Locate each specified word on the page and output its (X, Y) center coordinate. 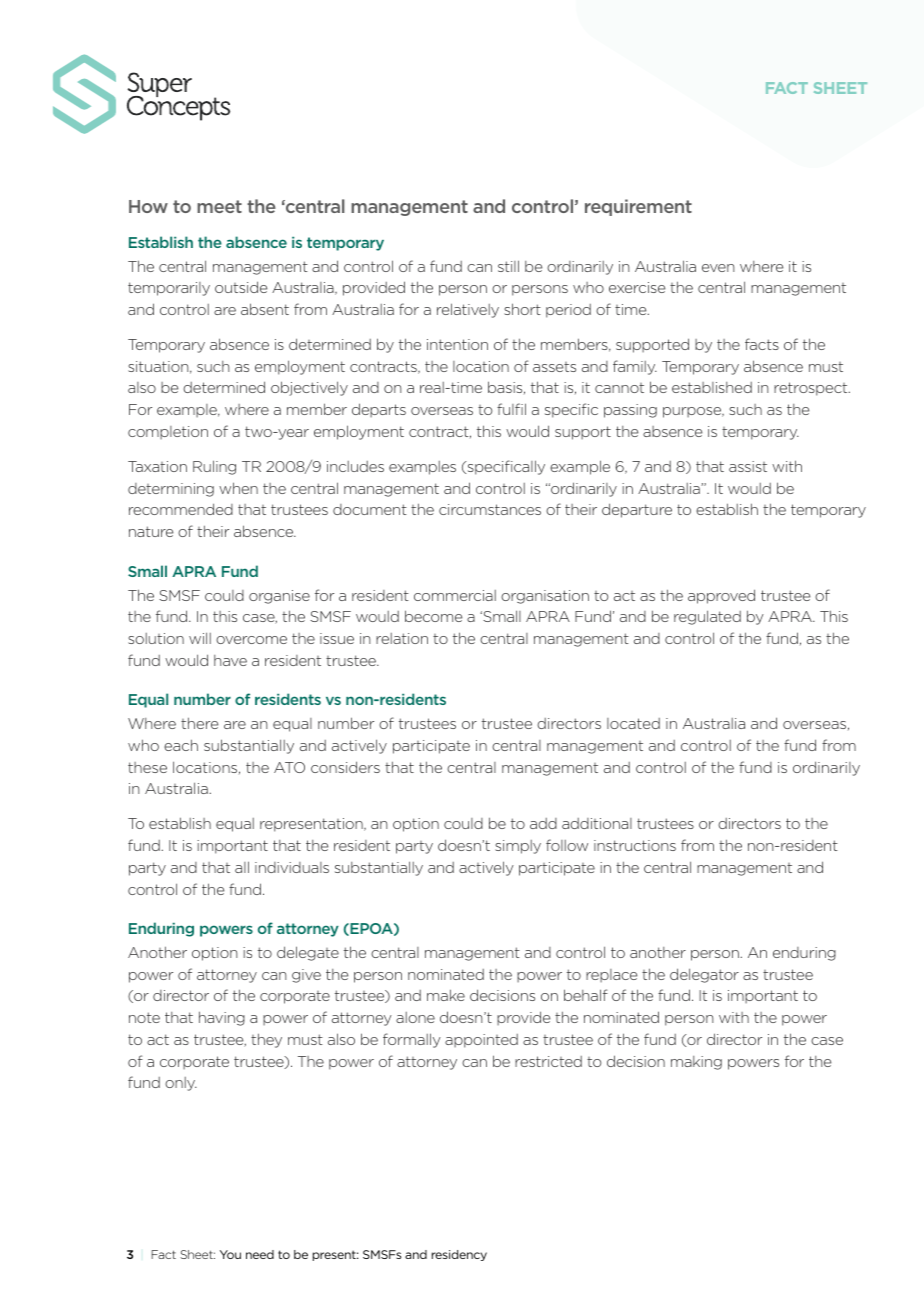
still (508, 266)
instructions (635, 845)
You (230, 1254)
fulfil (511, 409)
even (718, 268)
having (222, 1018)
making (696, 1063)
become (433, 616)
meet (219, 206)
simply (518, 847)
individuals (292, 867)
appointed (481, 1041)
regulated (707, 617)
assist (748, 466)
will (200, 638)
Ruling (214, 467)
